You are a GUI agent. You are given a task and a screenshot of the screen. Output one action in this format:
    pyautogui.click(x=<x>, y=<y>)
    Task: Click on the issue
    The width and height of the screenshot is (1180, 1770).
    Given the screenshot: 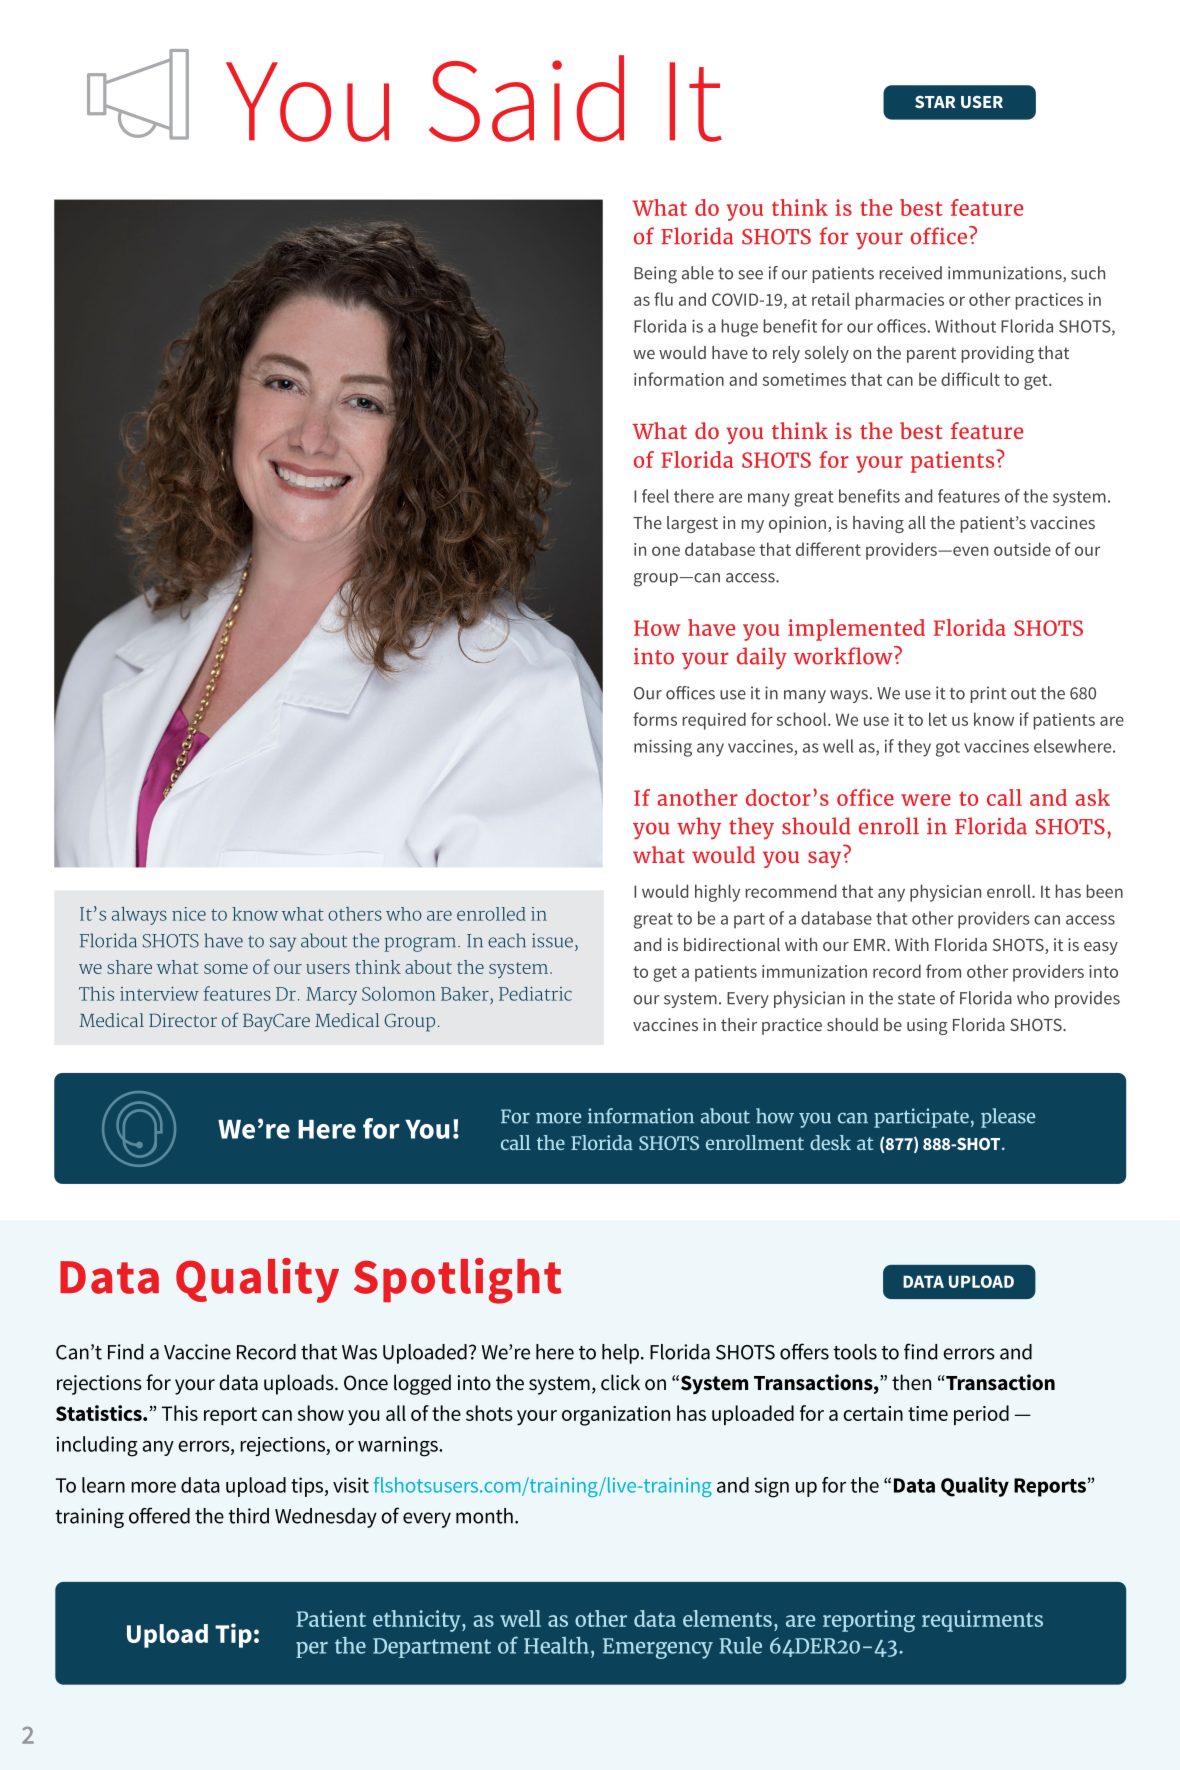 What is the action you would take?
    pyautogui.click(x=552, y=940)
